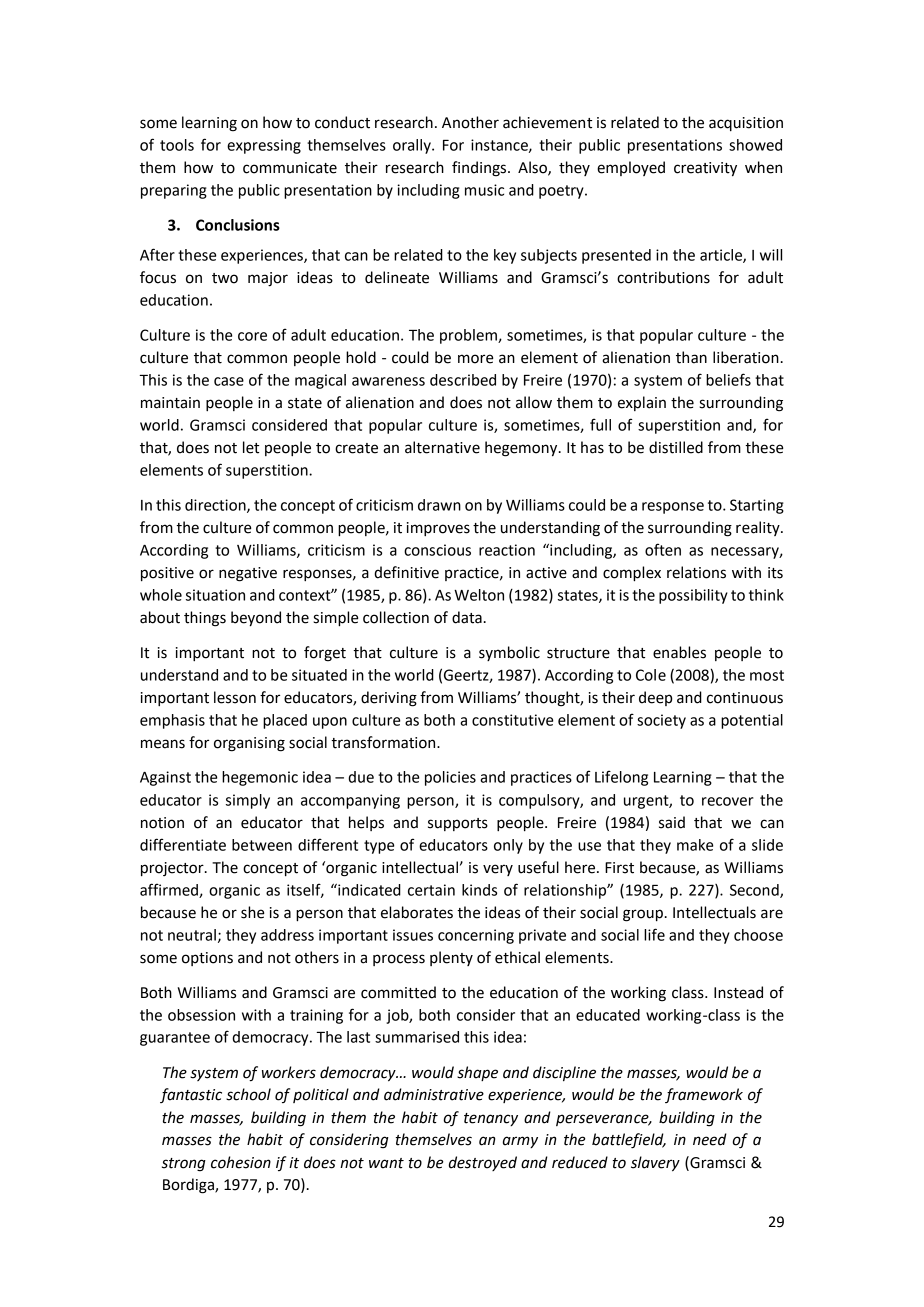  Describe the element at coordinates (676, 447) in the image. I see `distilled` at that location.
